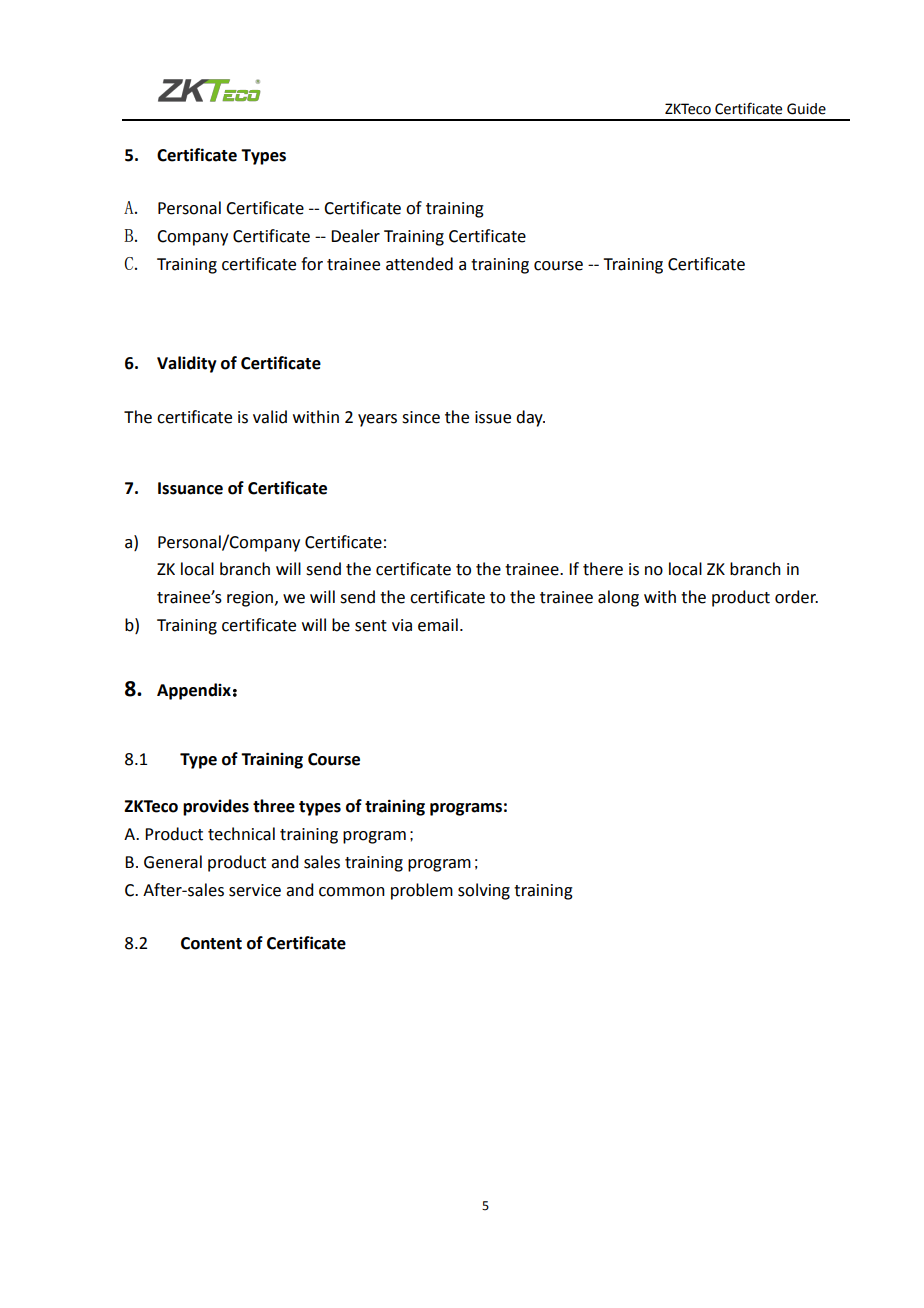 The image size is (924, 1308). Describe the element at coordinates (190, 488) in the page. I see `Issuance` at that location.
